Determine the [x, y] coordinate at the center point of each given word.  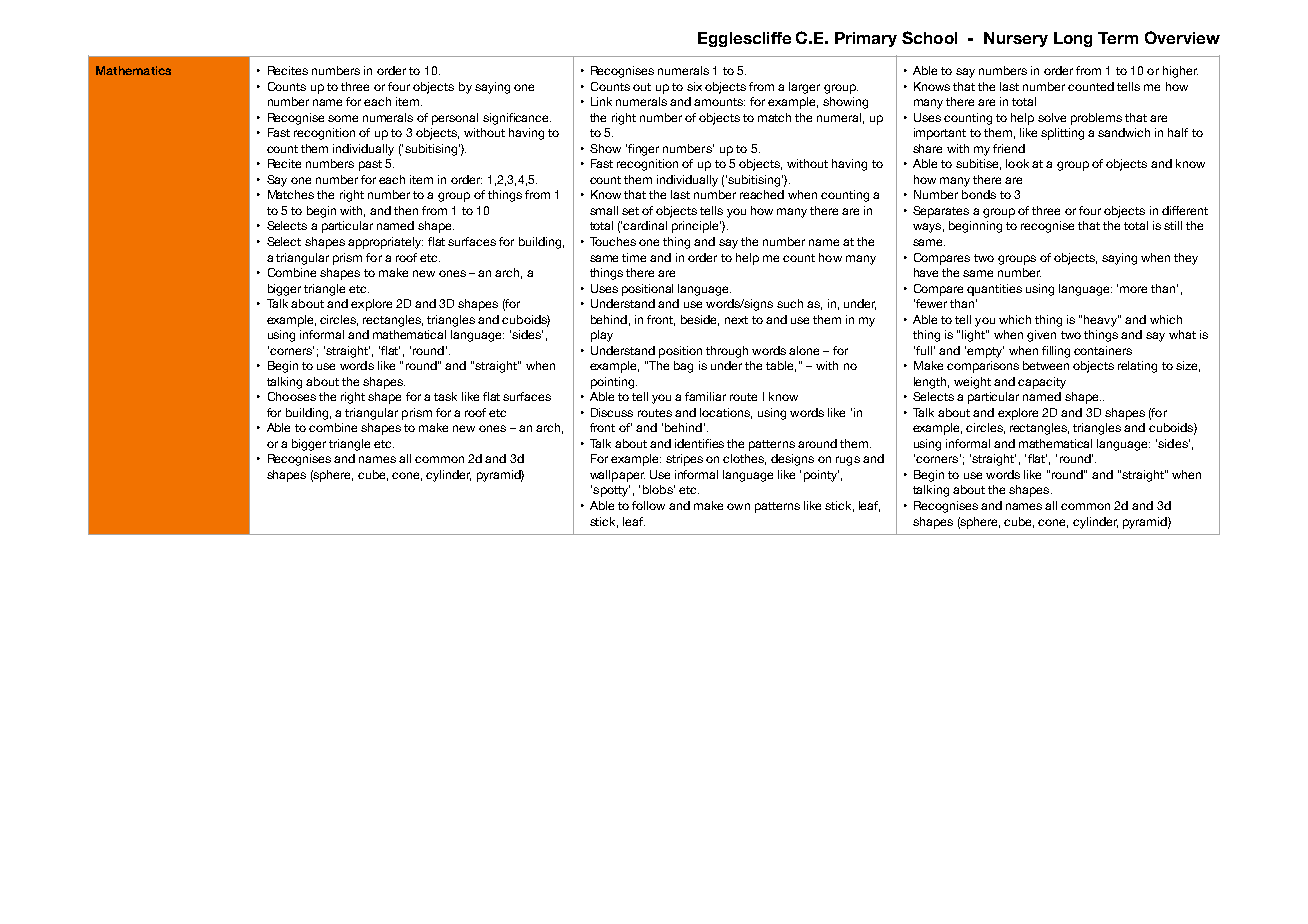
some [343, 118]
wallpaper [617, 476]
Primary [866, 39]
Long [1073, 39]
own [738, 506]
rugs [848, 461]
